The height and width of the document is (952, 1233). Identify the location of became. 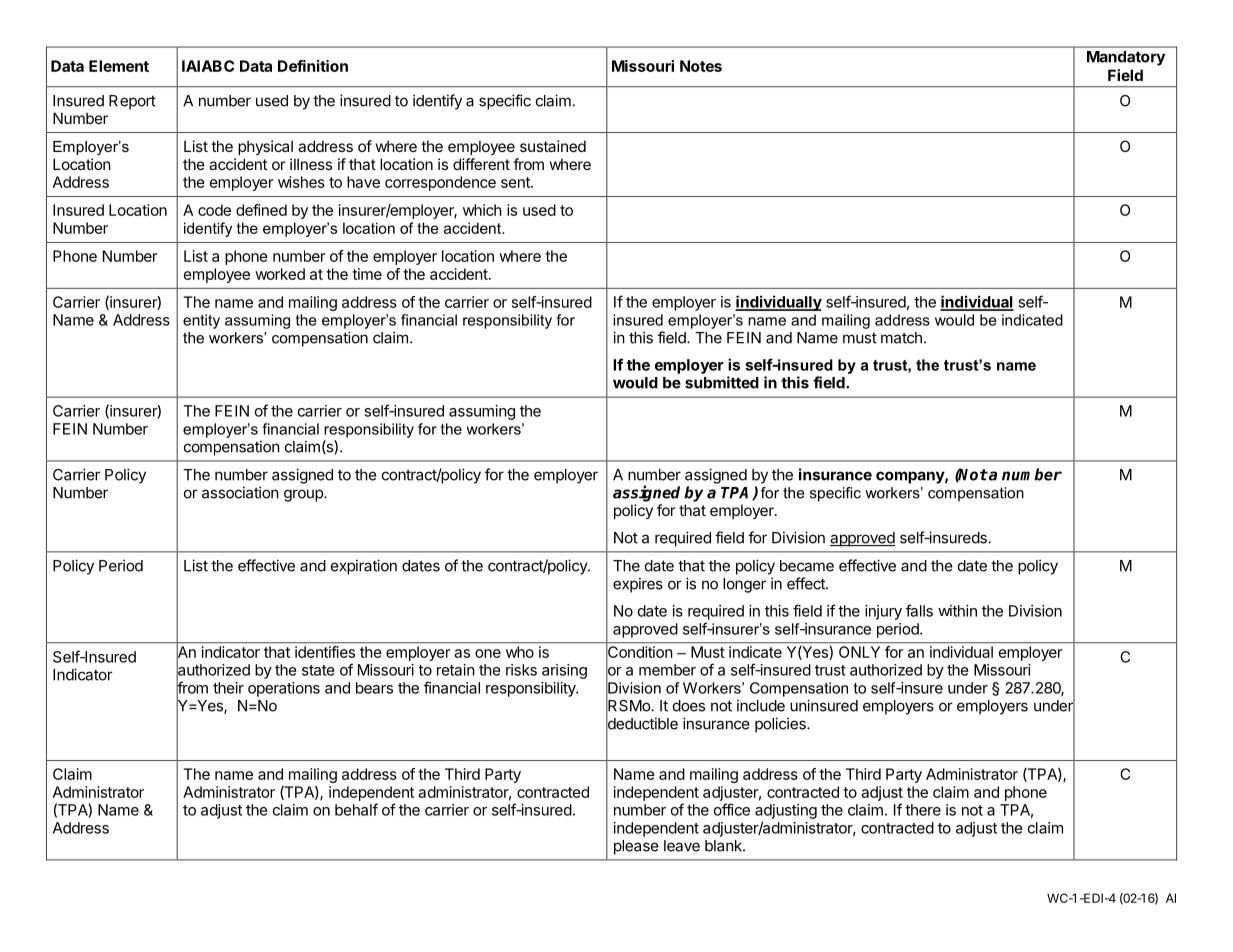
(807, 566).
